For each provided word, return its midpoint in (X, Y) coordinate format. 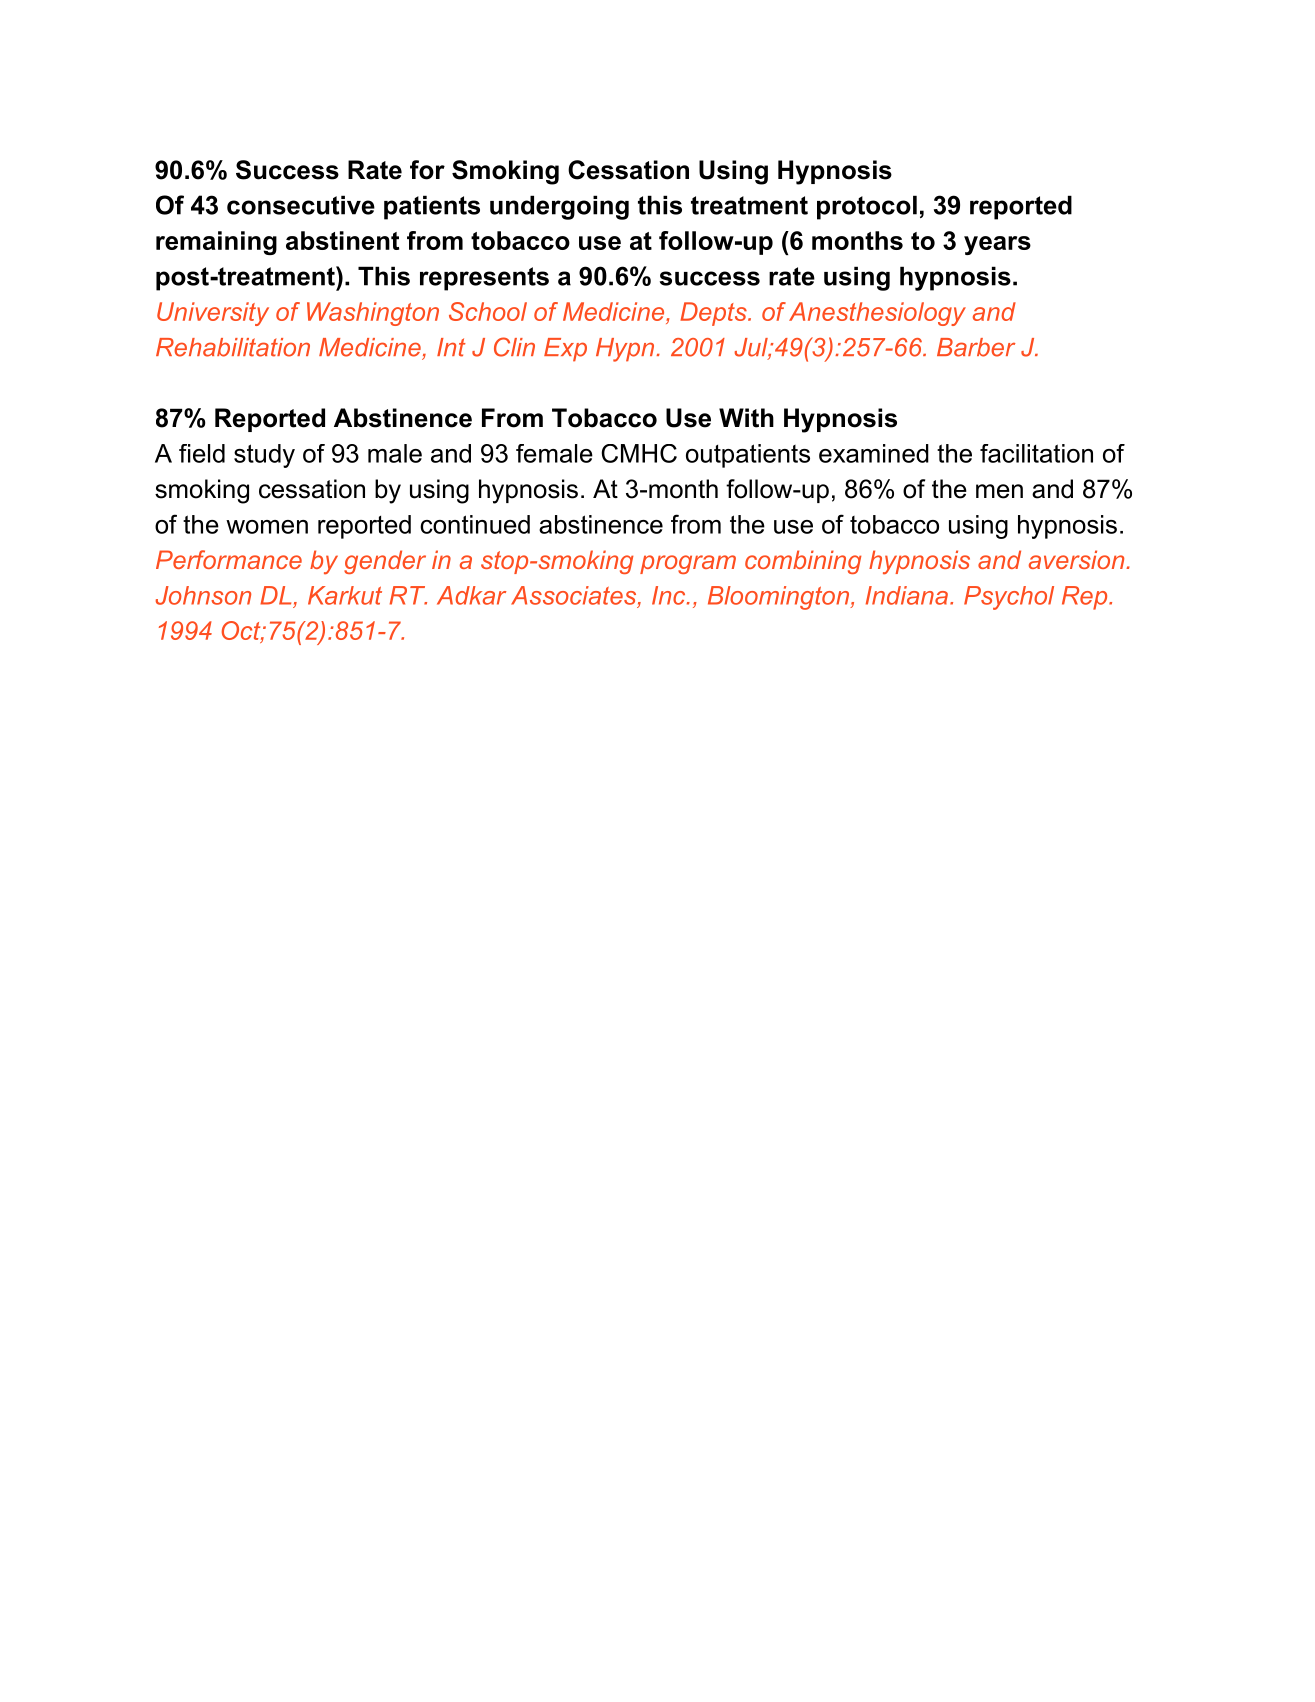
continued (475, 524)
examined (874, 453)
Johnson (203, 595)
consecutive (301, 205)
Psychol (1009, 598)
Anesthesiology (877, 314)
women (267, 527)
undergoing (559, 207)
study (264, 456)
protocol (867, 207)
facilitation (1036, 453)
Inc (668, 595)
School (488, 311)
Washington (373, 314)
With (746, 418)
